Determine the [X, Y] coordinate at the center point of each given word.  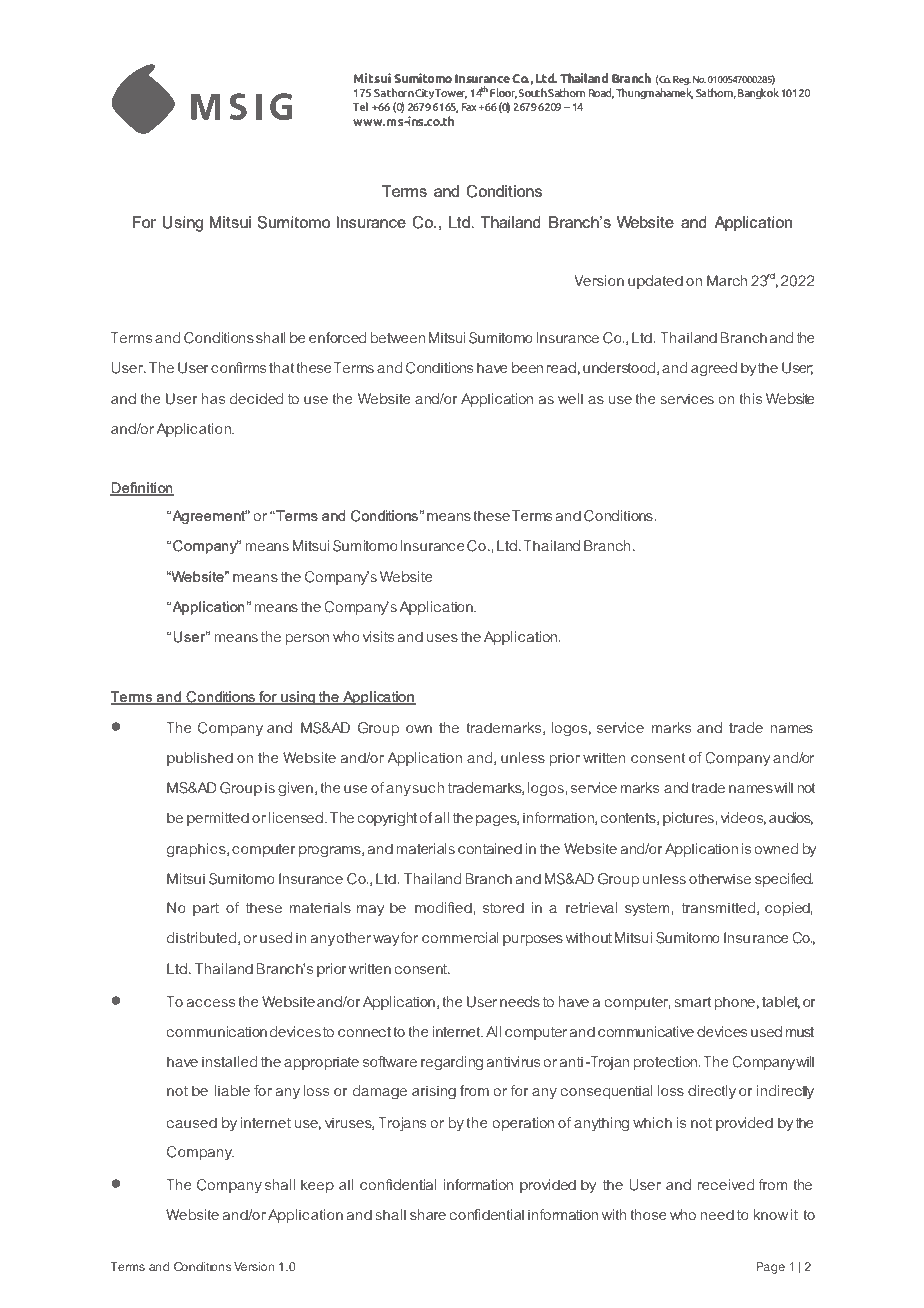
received [726, 1184]
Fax [469, 107]
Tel [360, 106]
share [428, 1214]
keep [317, 1186]
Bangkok [758, 93]
